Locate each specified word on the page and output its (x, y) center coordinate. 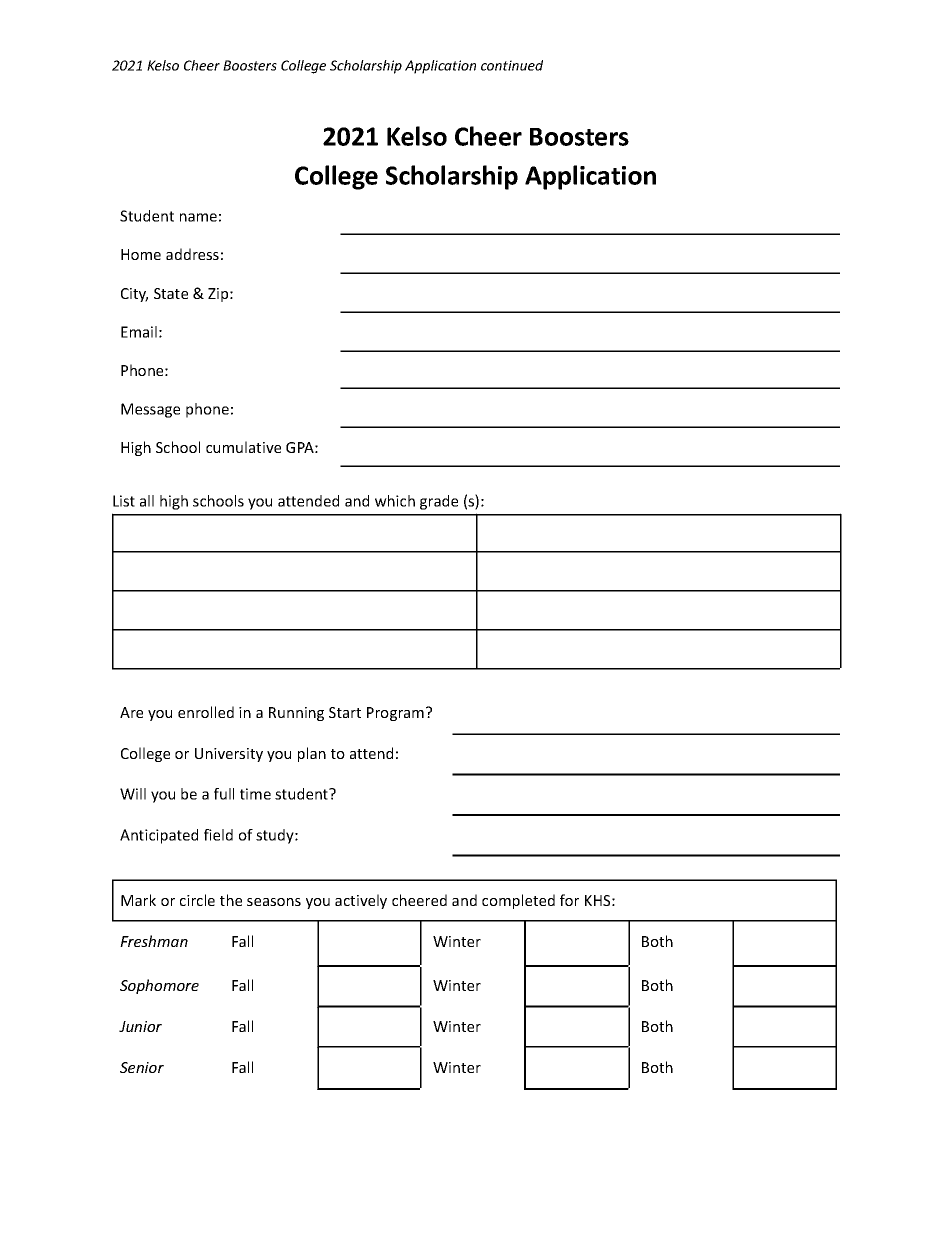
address (192, 254)
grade (439, 502)
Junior (140, 1026)
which (395, 501)
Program (395, 714)
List (124, 501)
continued (512, 65)
